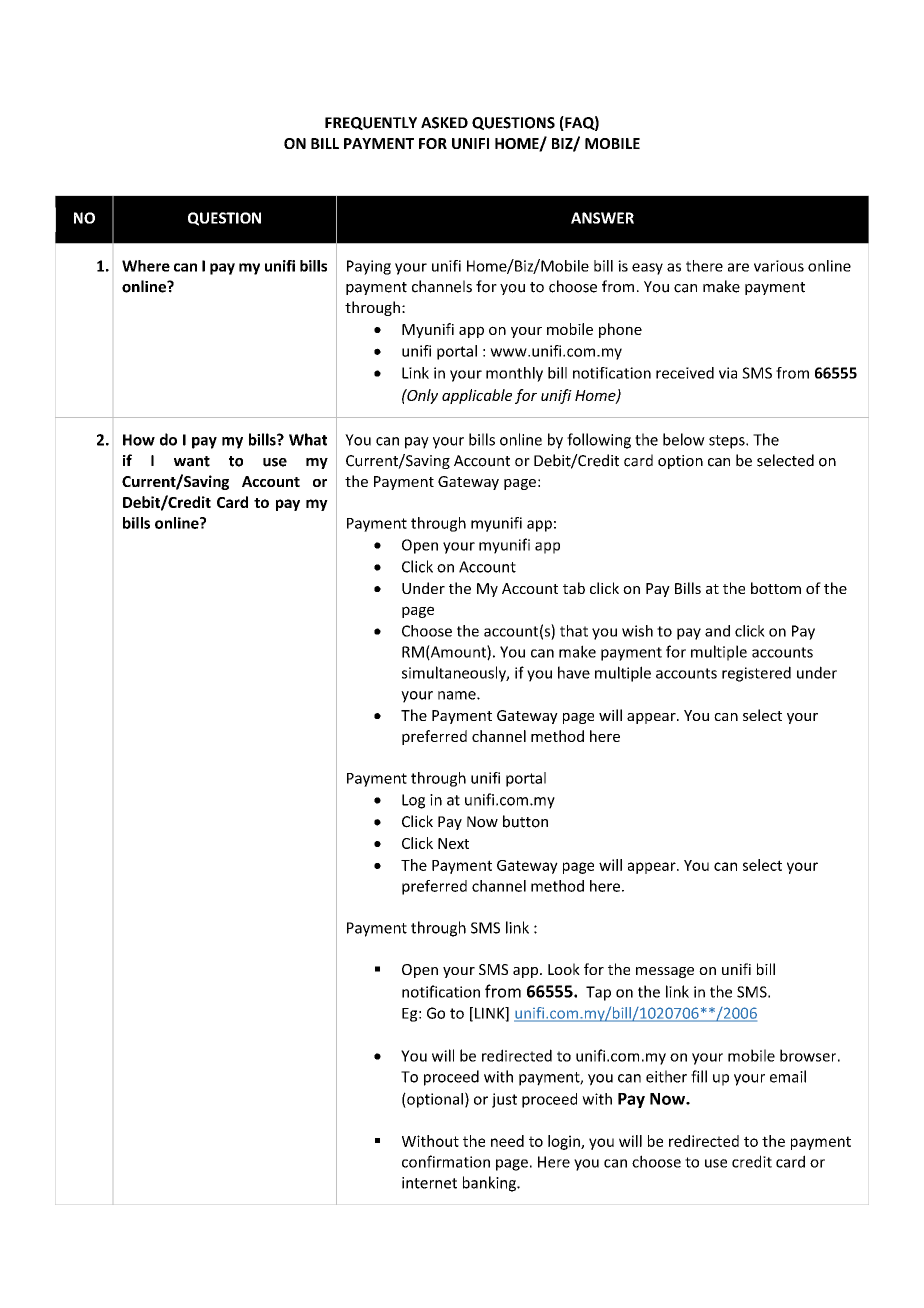 Image resolution: width=924 pixels, height=1308 pixels. What do you see at coordinates (139, 440) in the document?
I see `How` at bounding box center [139, 440].
